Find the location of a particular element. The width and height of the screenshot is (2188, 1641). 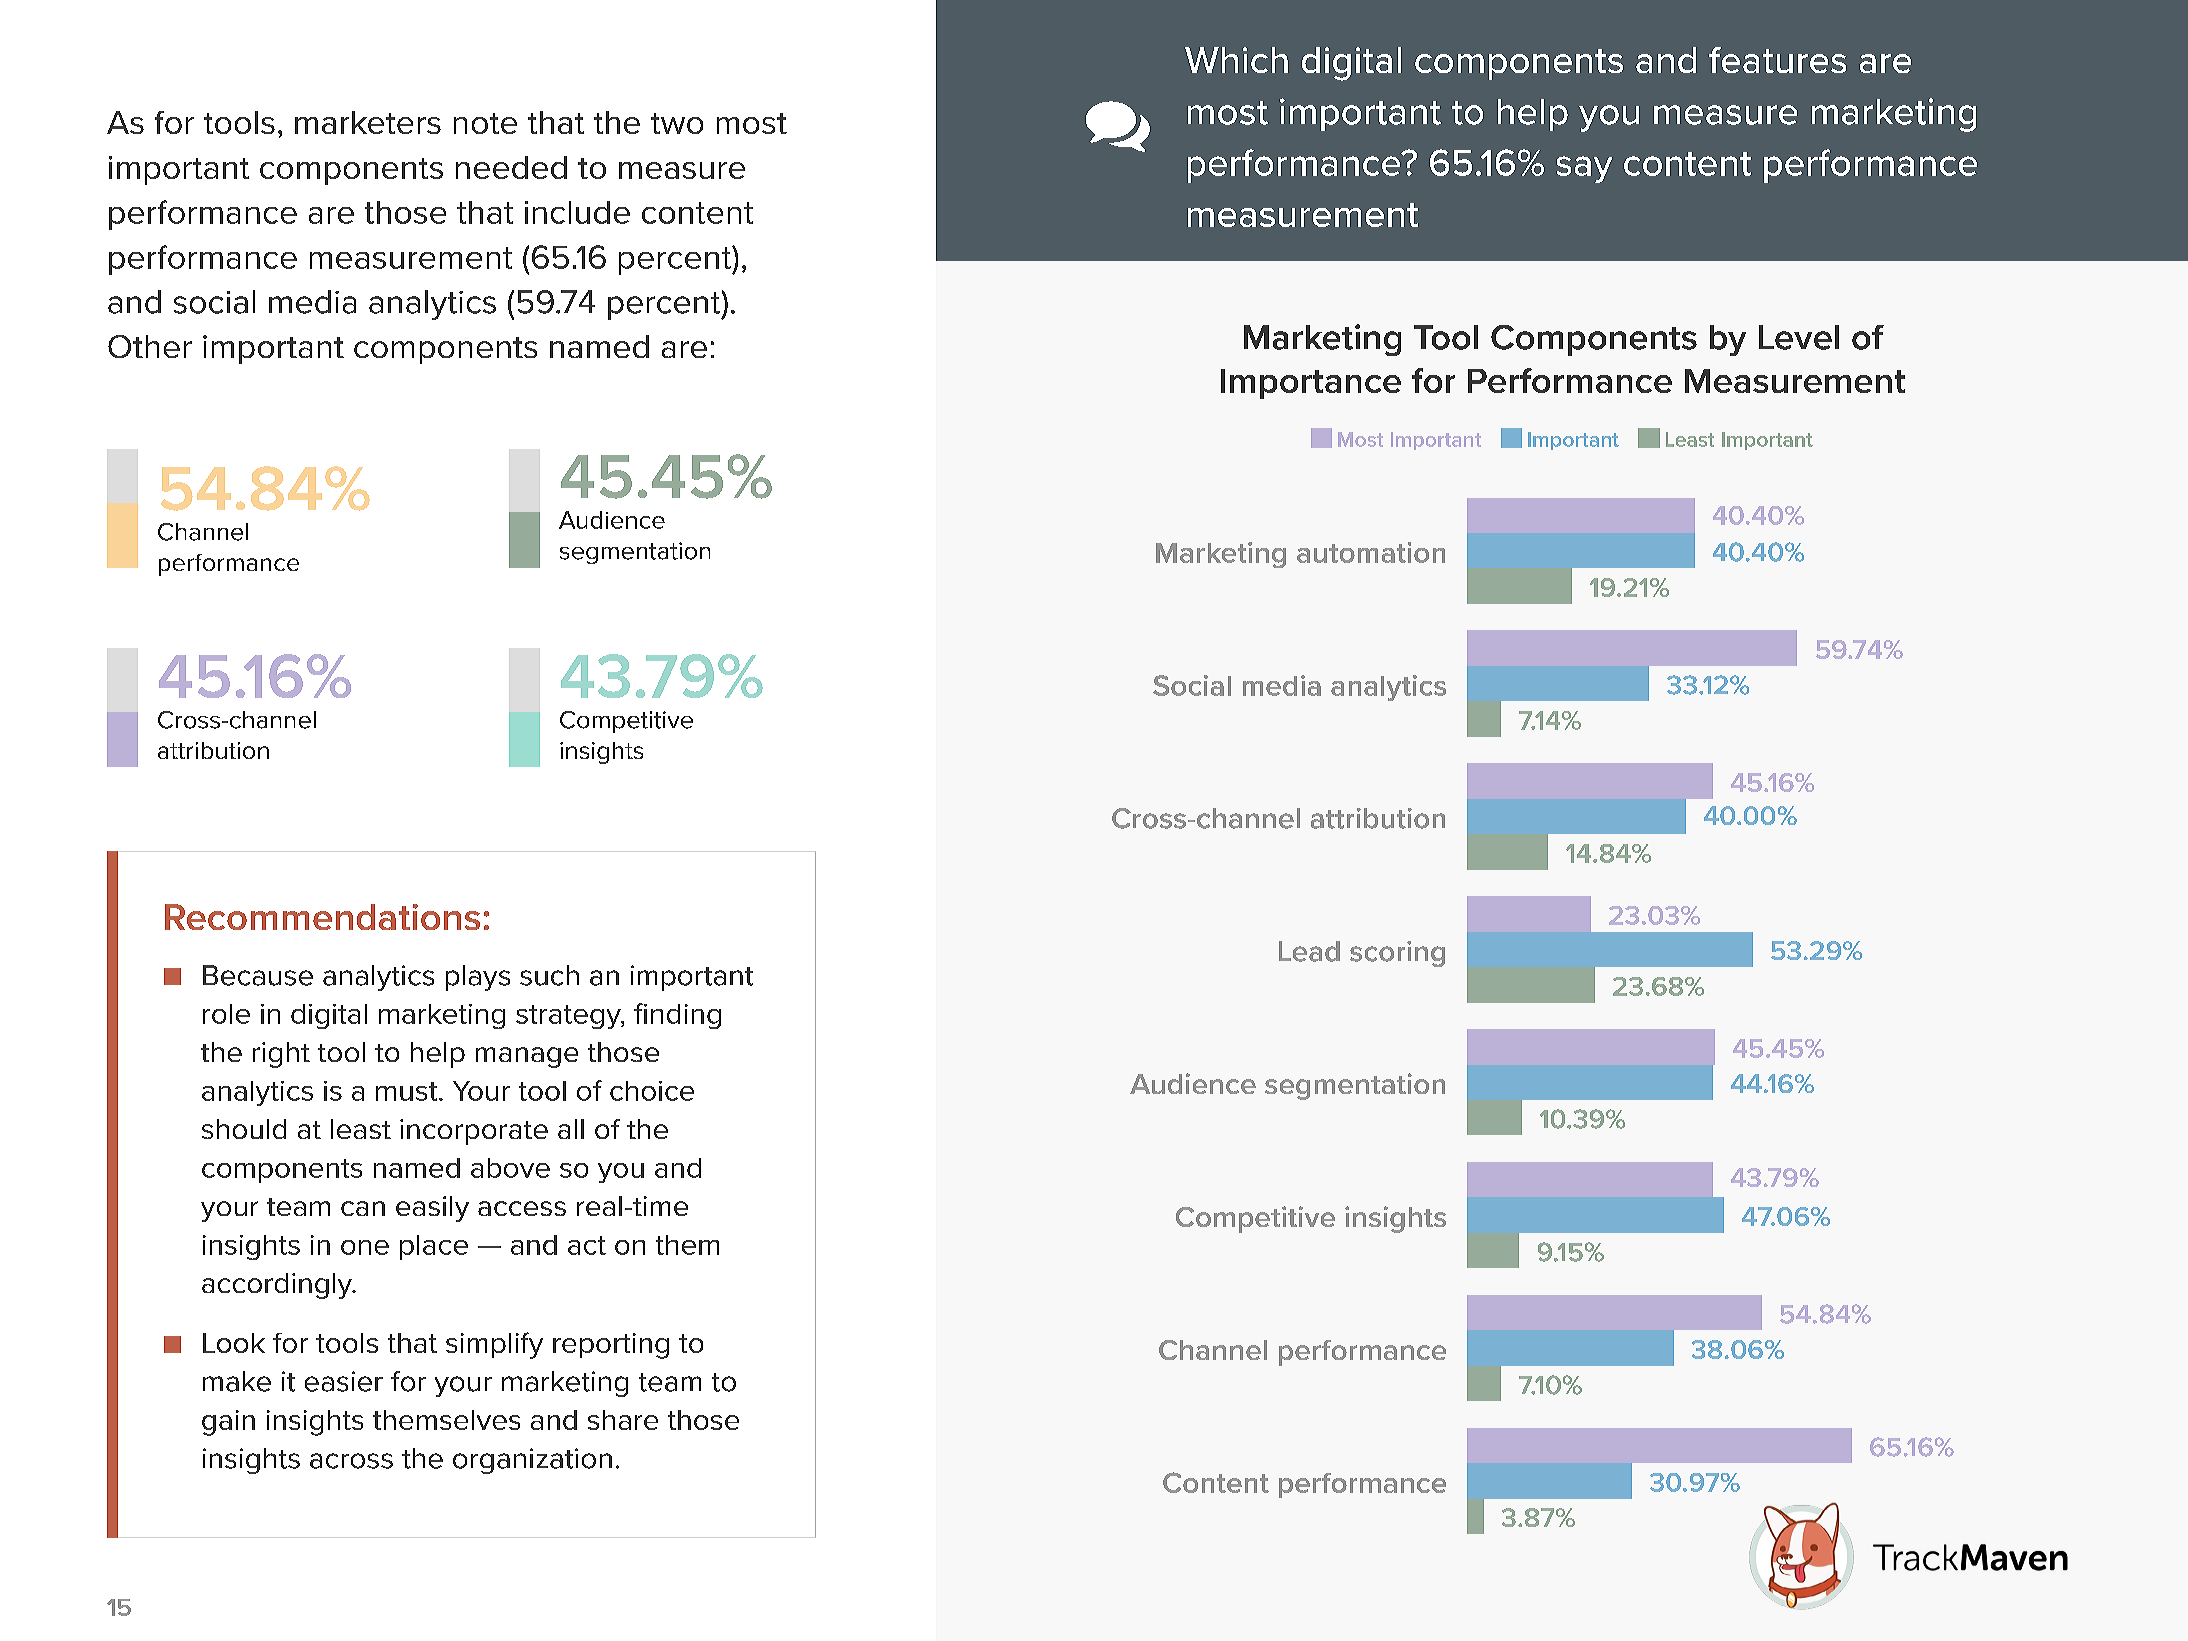

marketers is located at coordinates (368, 122).
